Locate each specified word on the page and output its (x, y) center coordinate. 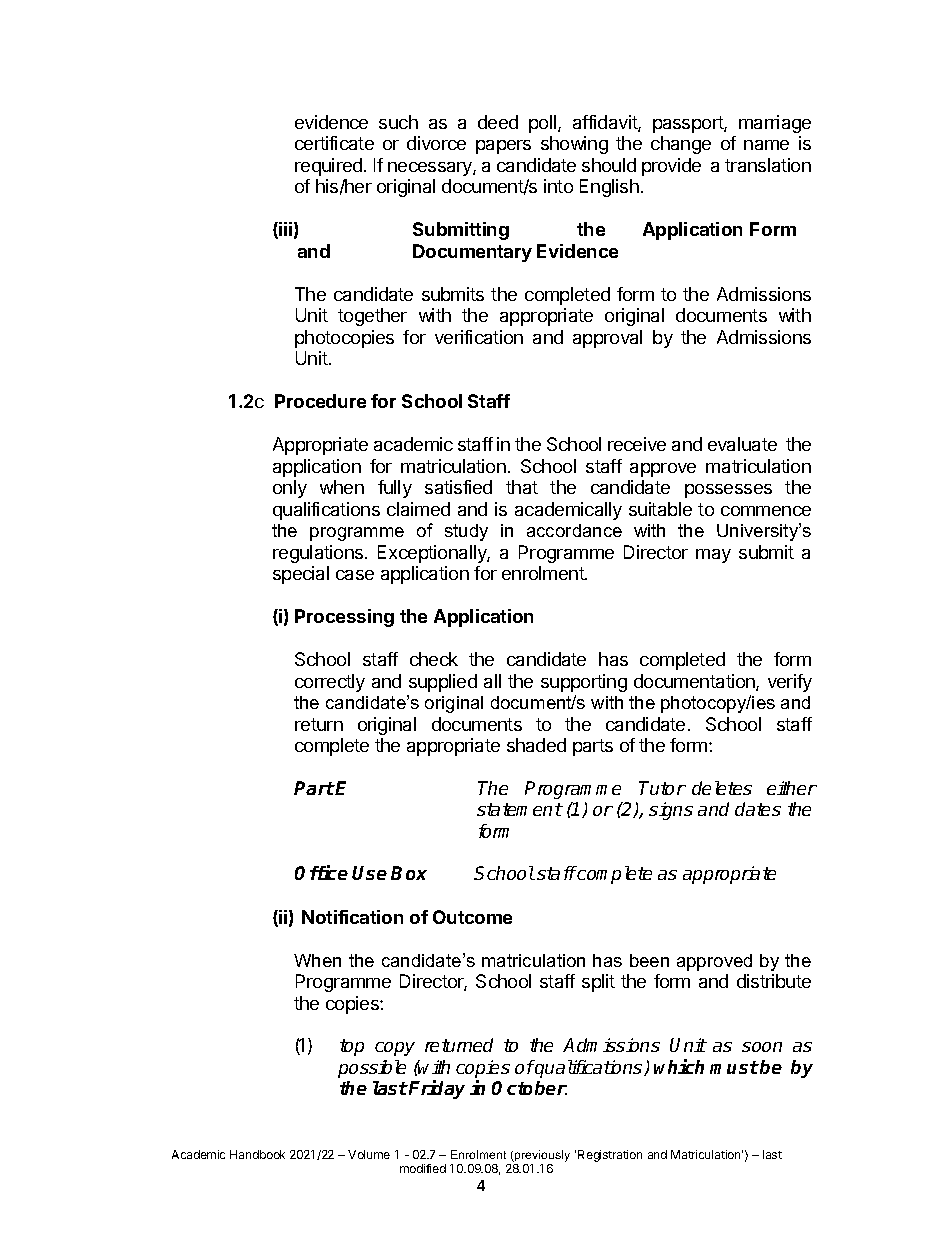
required (328, 167)
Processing (344, 618)
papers (503, 147)
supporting (584, 683)
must (734, 1067)
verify (790, 683)
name (766, 145)
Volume (369, 1154)
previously (541, 1156)
